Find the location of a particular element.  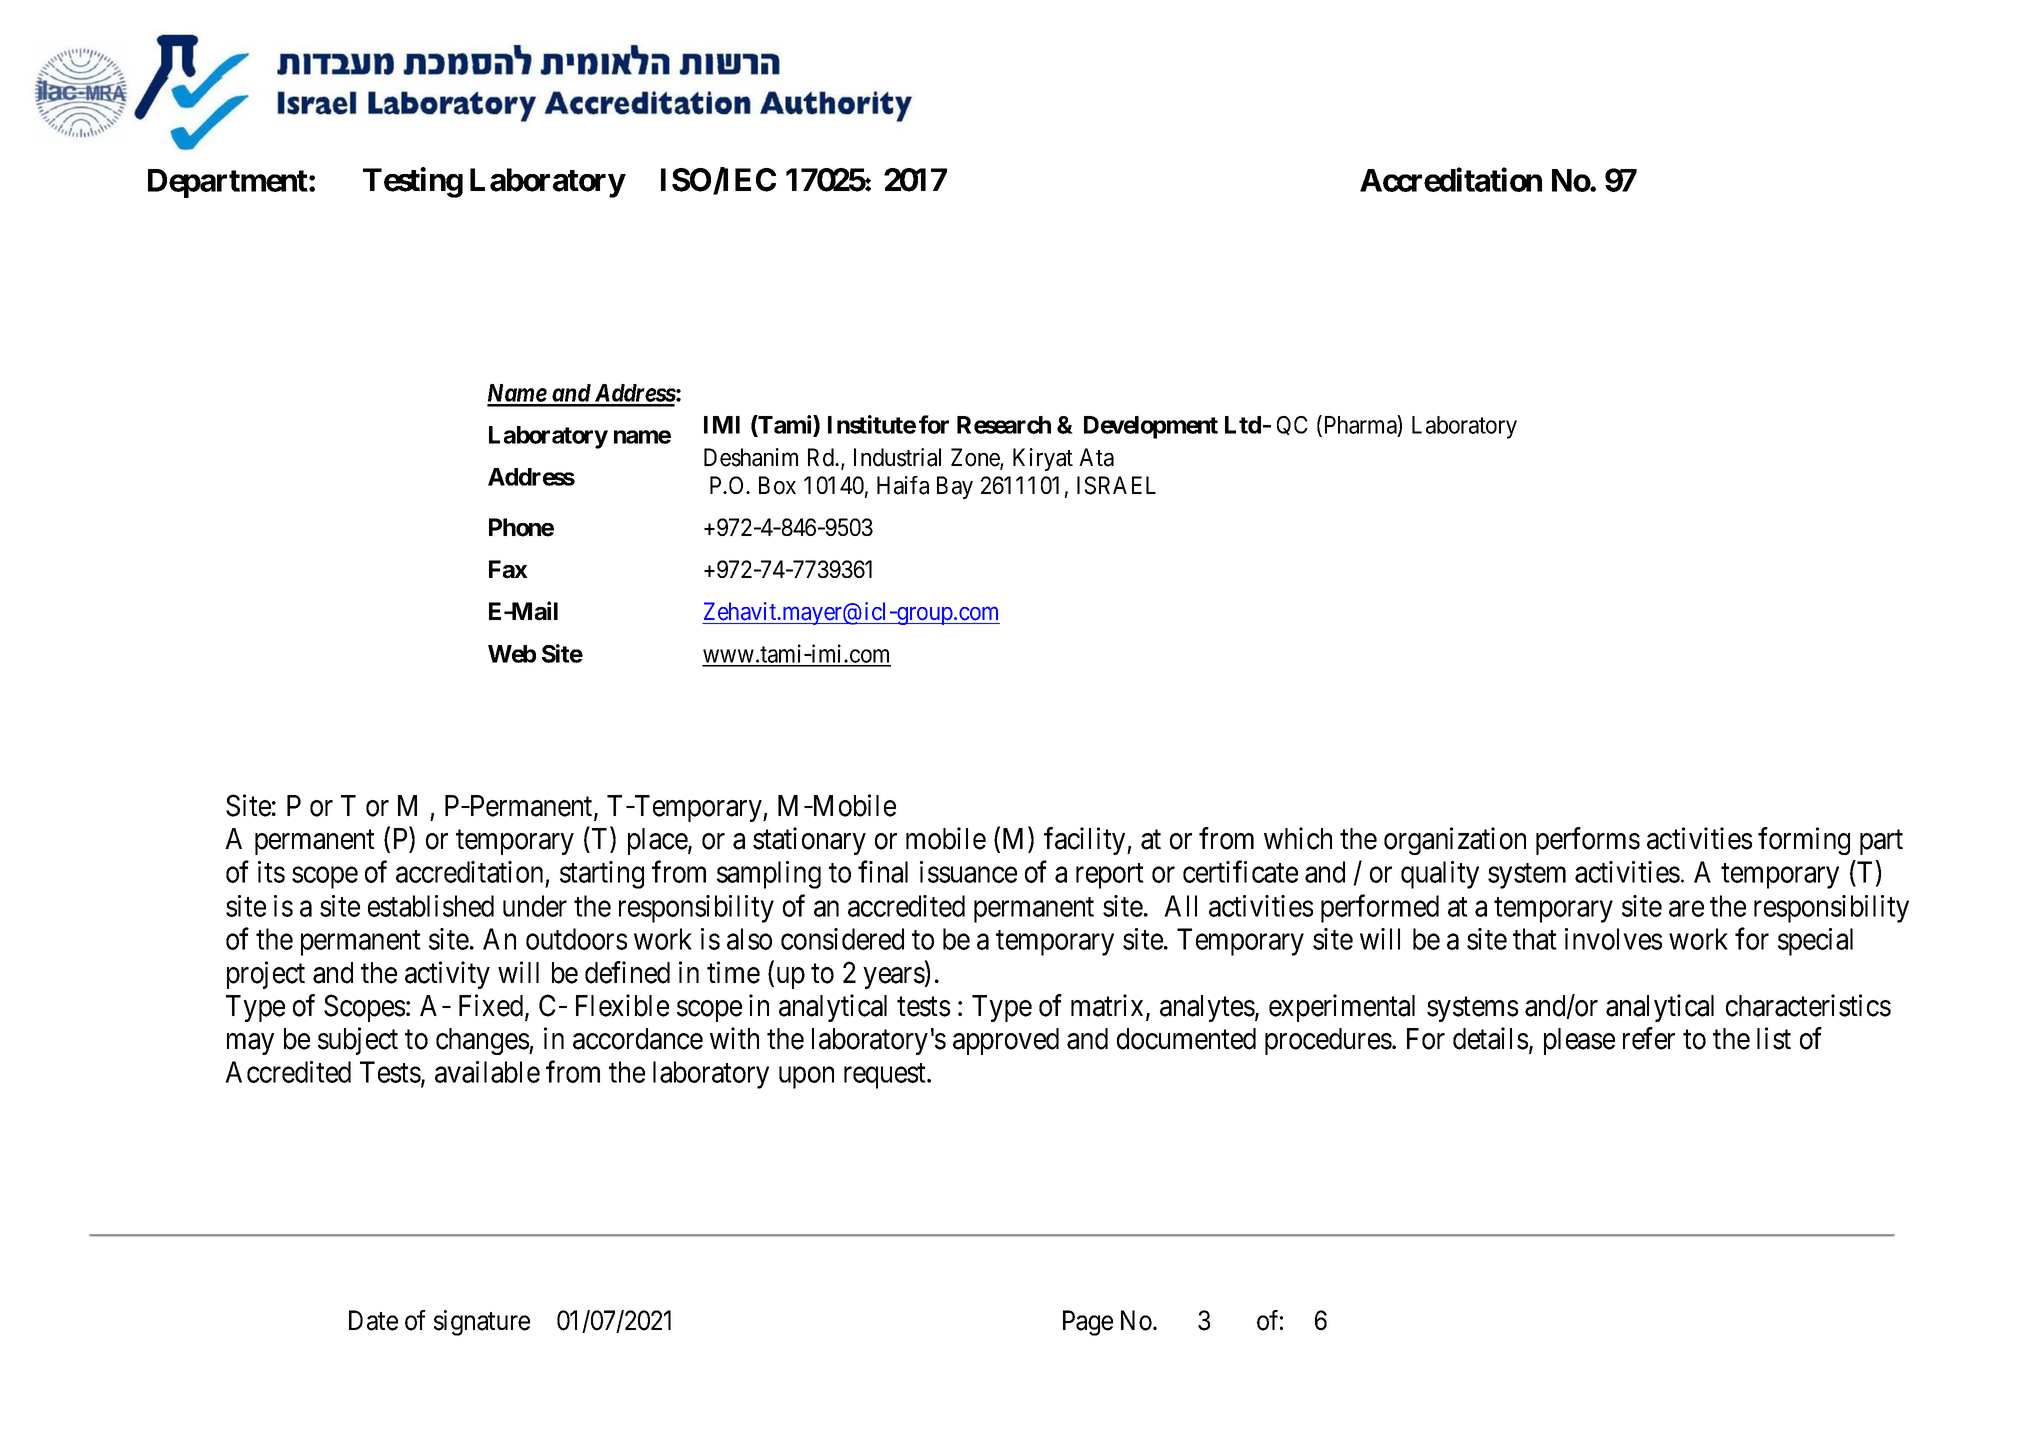

Development is located at coordinates (1151, 427).
